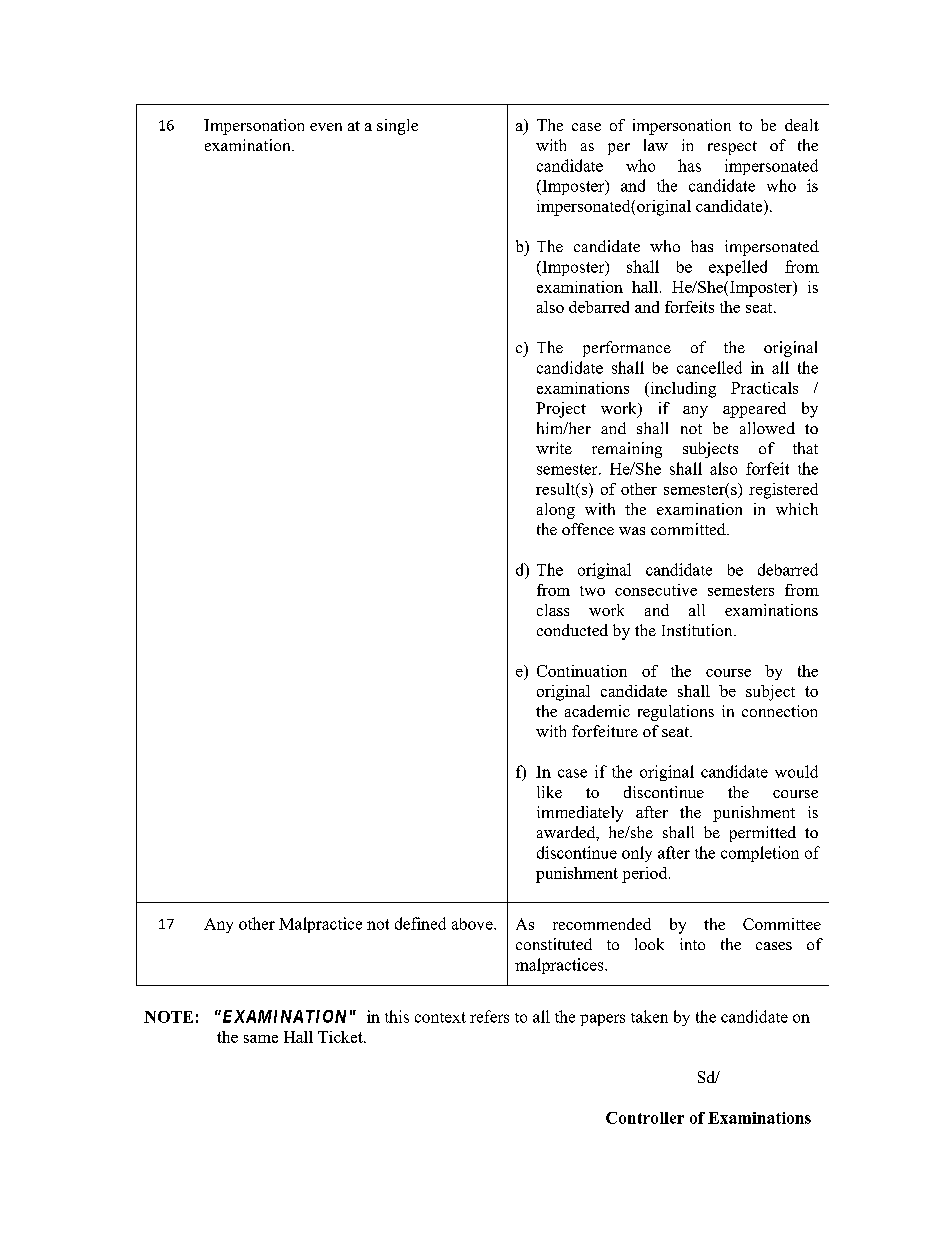 The height and width of the document is (1233, 952). Describe the element at coordinates (767, 428) in the document. I see `allowed` at that location.
